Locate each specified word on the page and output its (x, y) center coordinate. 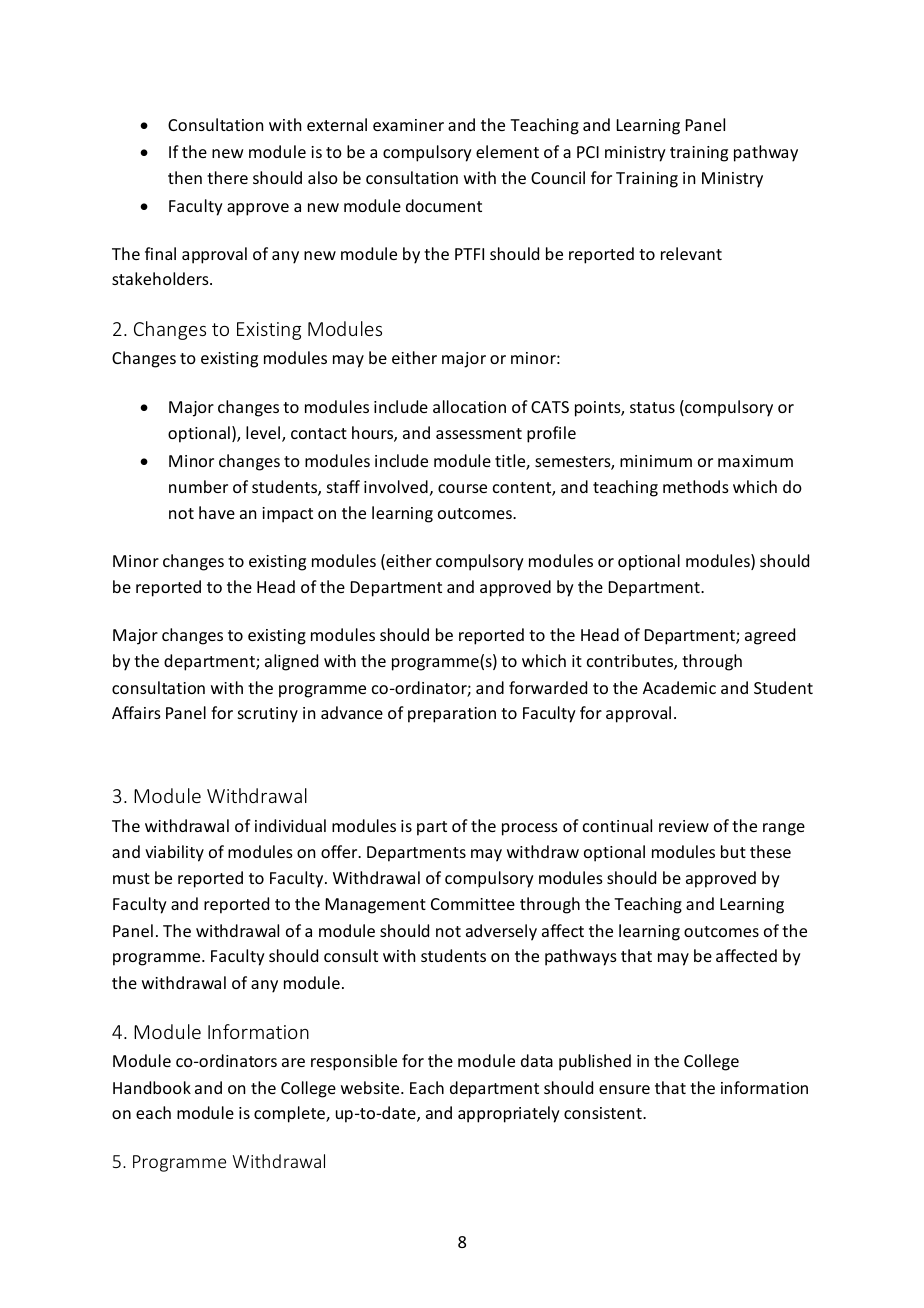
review (684, 826)
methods (696, 486)
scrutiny (268, 715)
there (227, 177)
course (462, 488)
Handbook (152, 1087)
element (507, 151)
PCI (588, 152)
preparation (452, 715)
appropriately (509, 1114)
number (198, 486)
